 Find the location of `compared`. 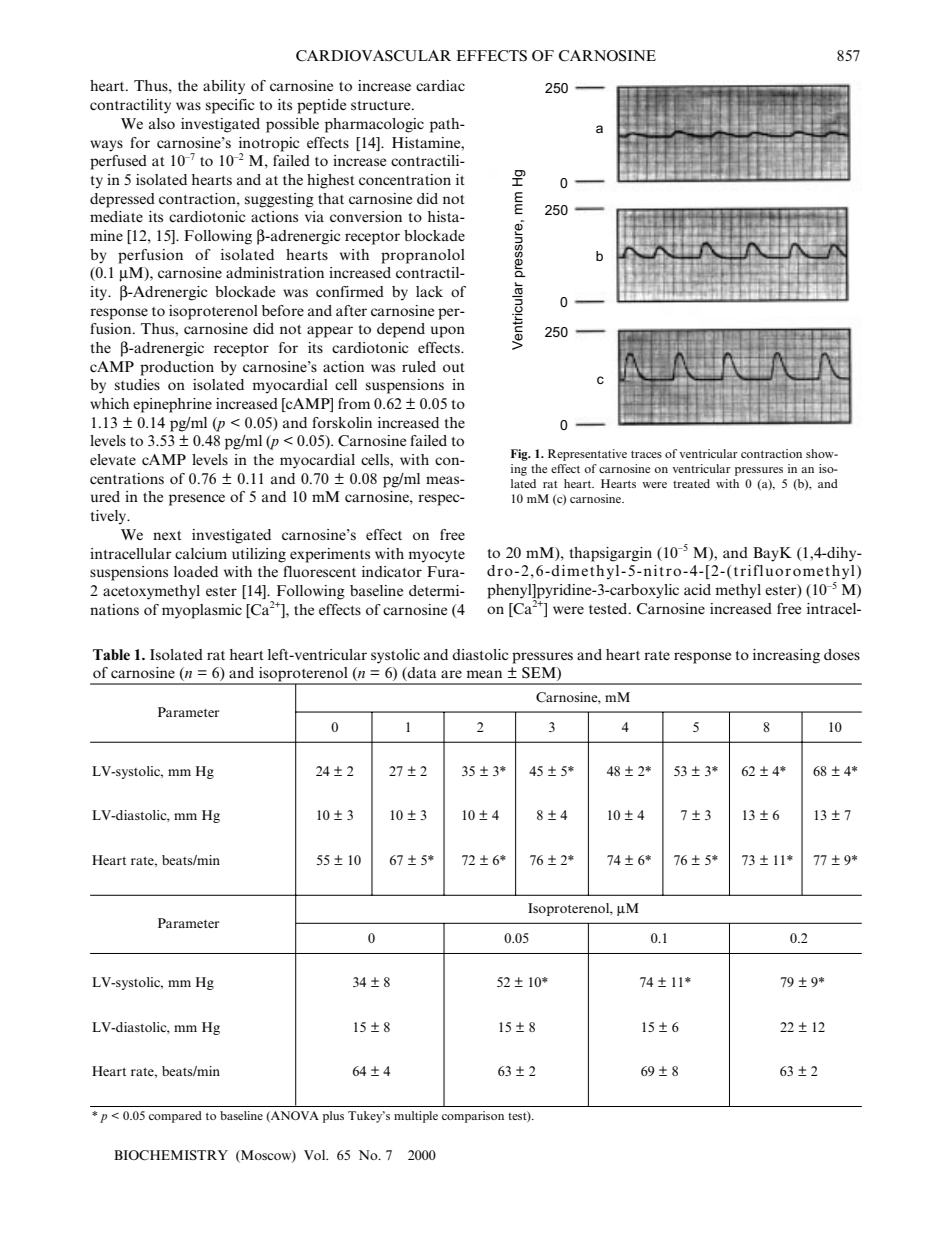

compared is located at coordinates (175, 1117).
